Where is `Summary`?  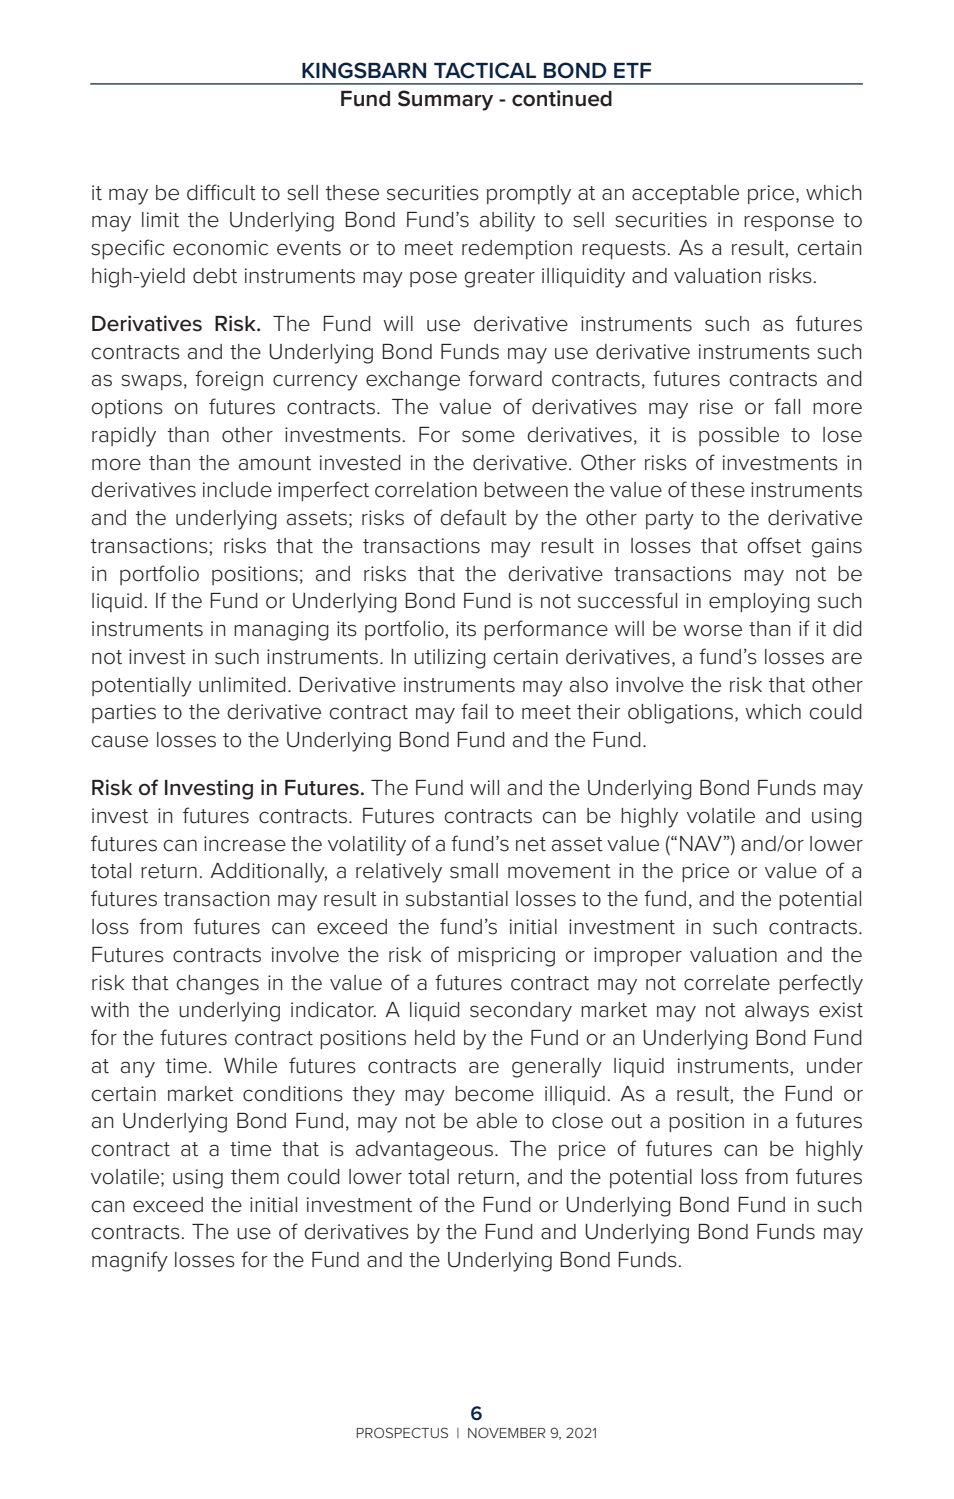
Summary is located at coordinates (445, 100).
